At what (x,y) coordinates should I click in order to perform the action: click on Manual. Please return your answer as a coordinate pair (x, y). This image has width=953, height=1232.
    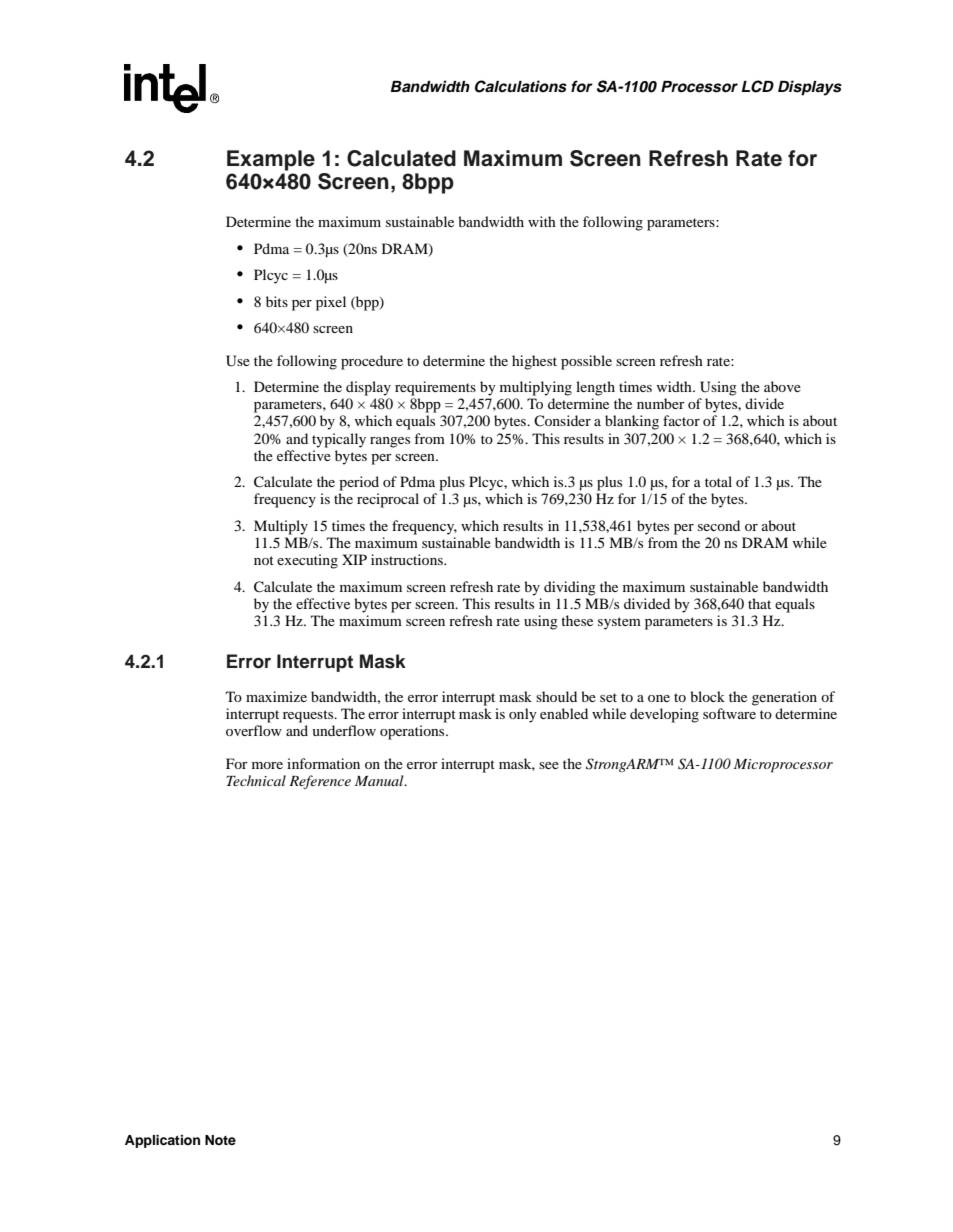
    Looking at the image, I should click on (380, 780).
